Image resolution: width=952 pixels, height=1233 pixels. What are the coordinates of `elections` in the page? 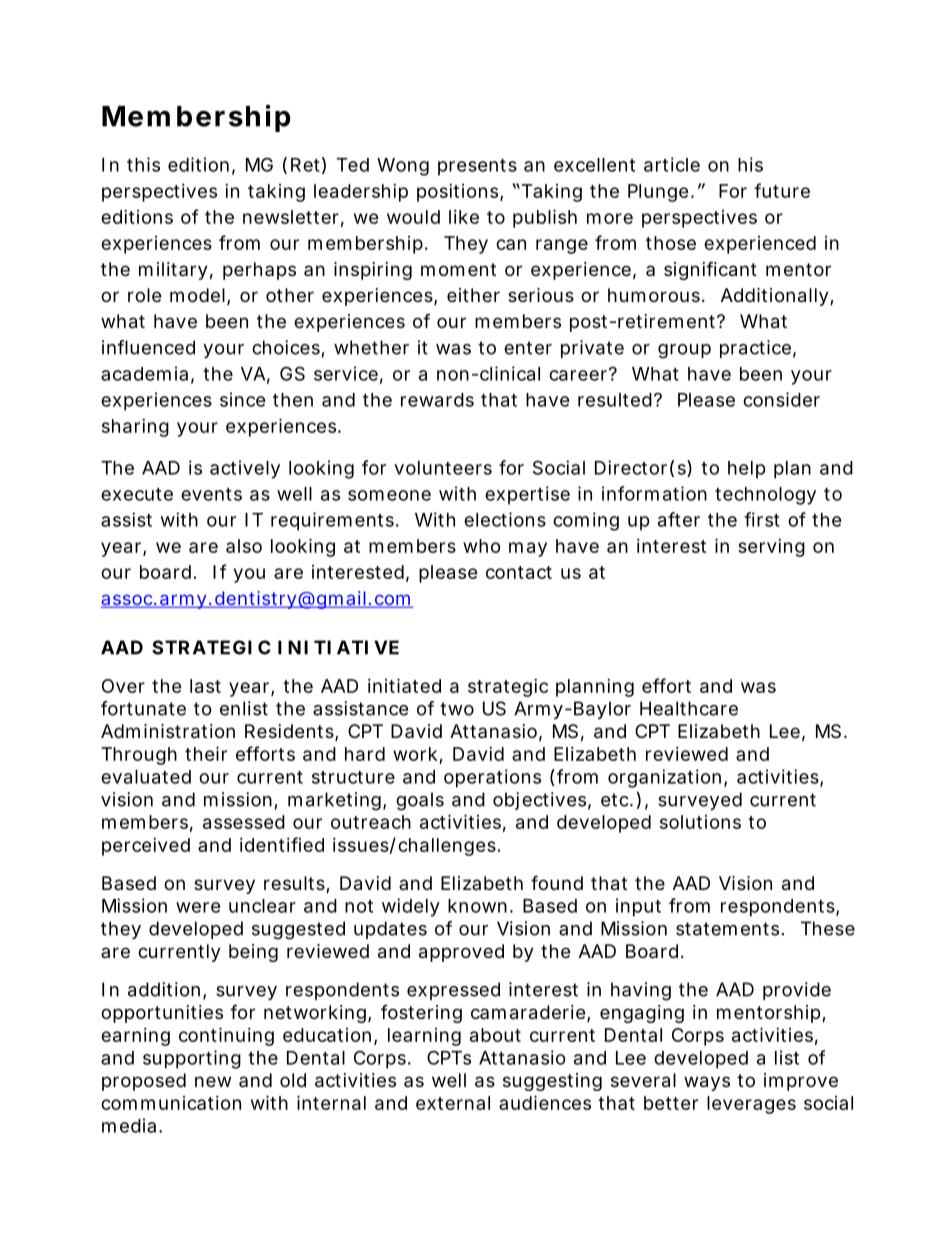 It's located at (505, 519).
